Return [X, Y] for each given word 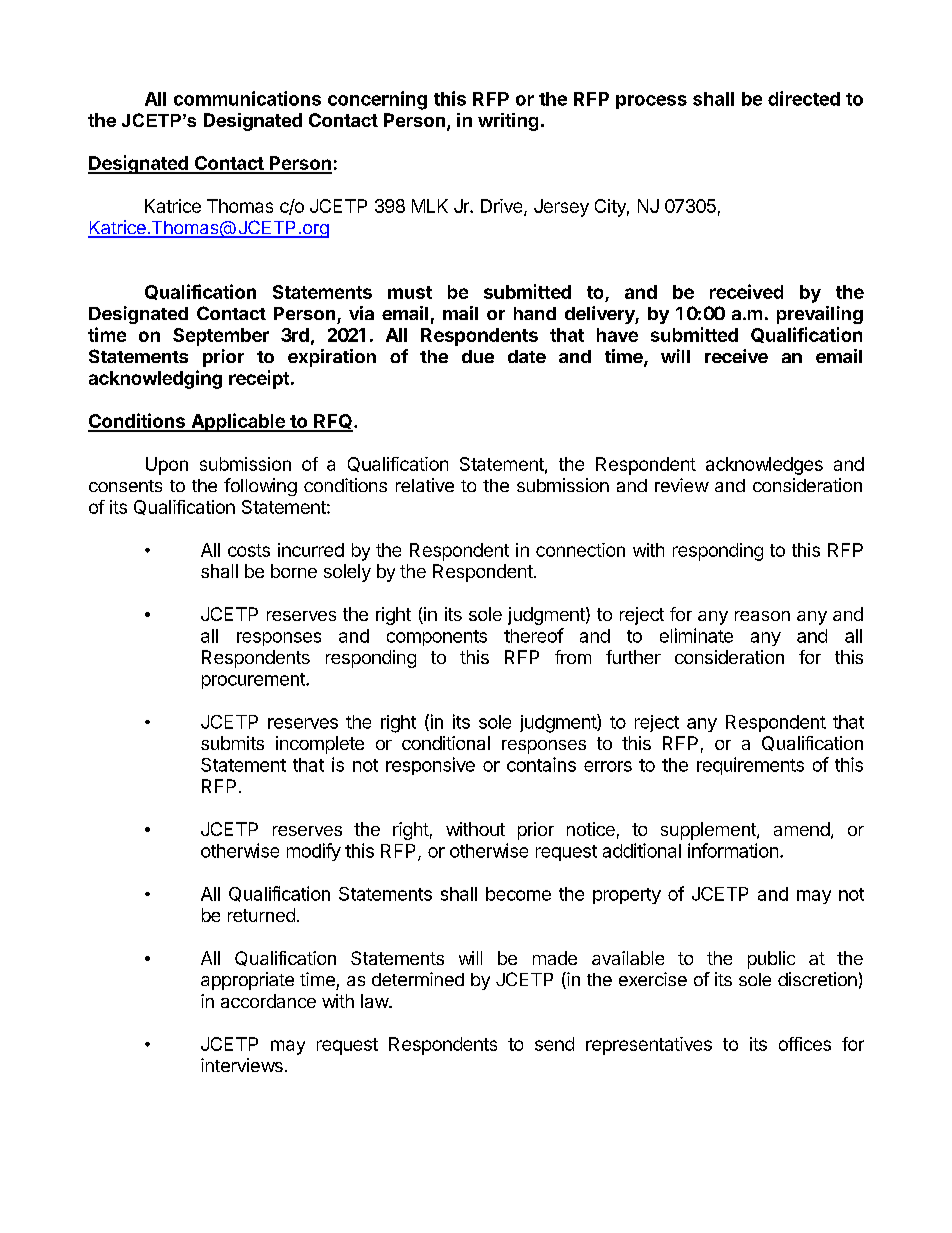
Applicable [238, 422]
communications [247, 98]
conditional [446, 743]
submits [232, 743]
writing [508, 122]
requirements [750, 766]
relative [425, 485]
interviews [242, 1065]
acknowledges [764, 466]
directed [804, 98]
